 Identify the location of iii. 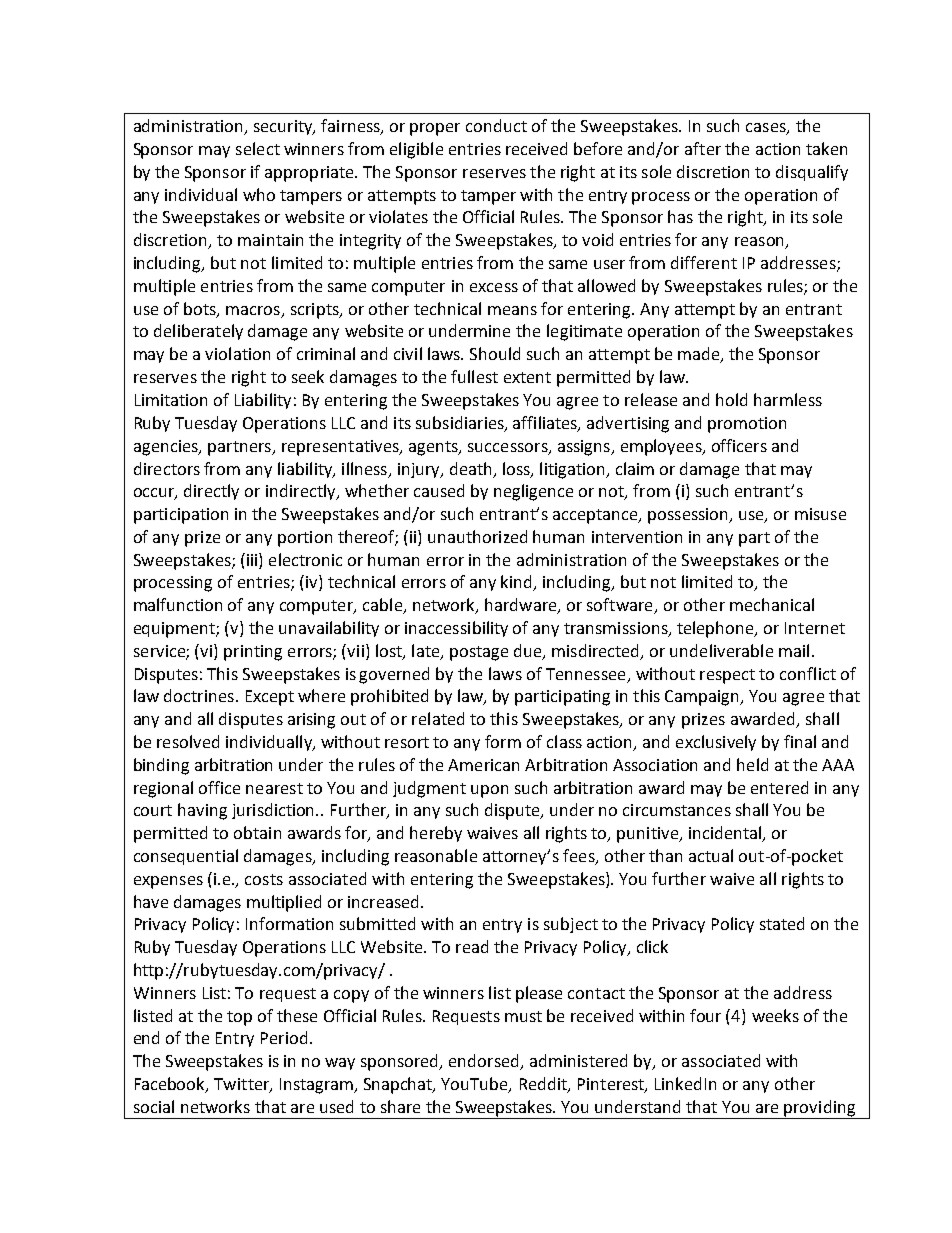
(252, 559).
